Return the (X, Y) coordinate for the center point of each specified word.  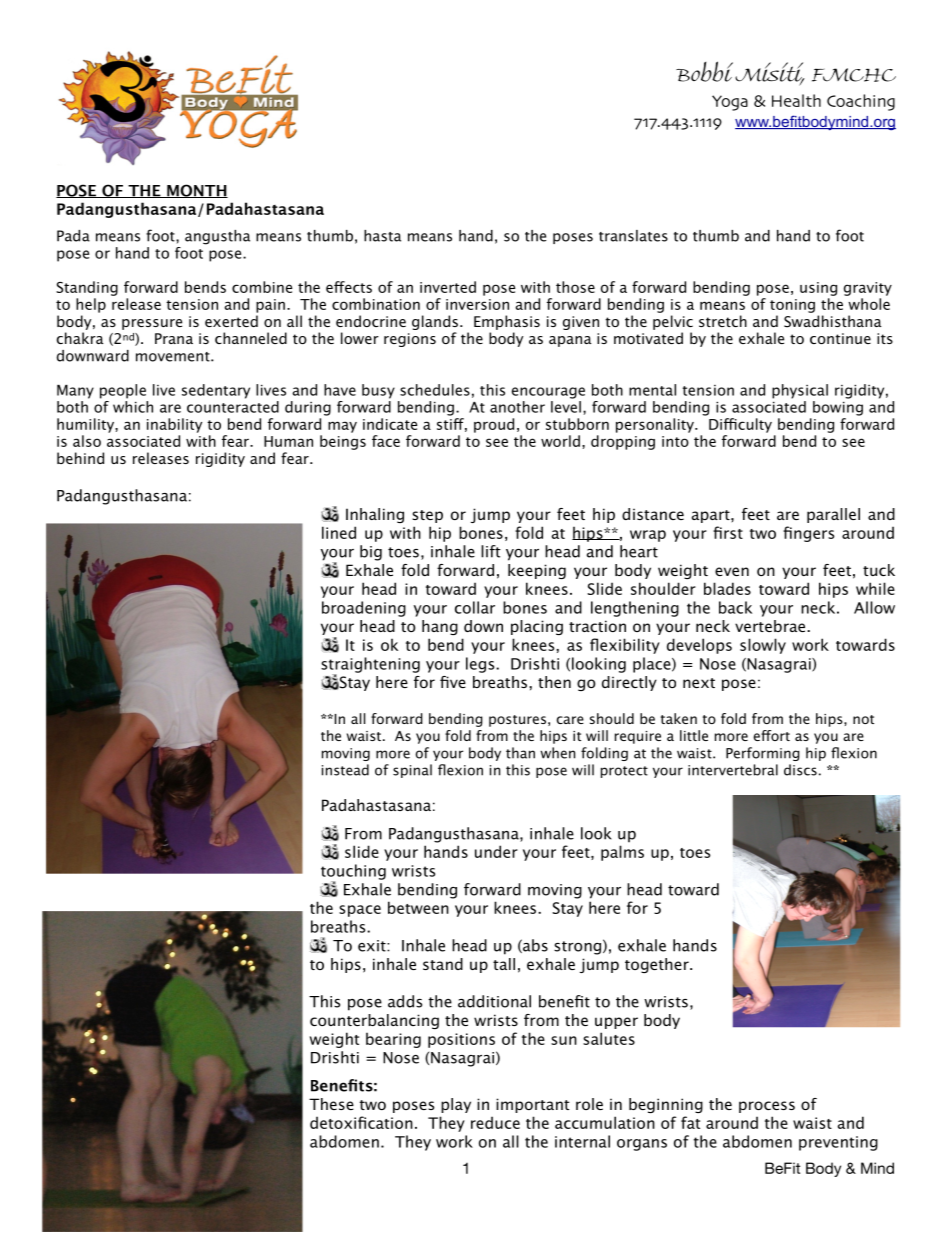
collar (475, 607)
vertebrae (771, 626)
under (496, 851)
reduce (495, 1122)
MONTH (196, 191)
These (331, 1104)
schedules (435, 390)
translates (633, 236)
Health (796, 100)
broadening (364, 609)
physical (800, 391)
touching (353, 873)
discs (800, 770)
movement (174, 357)
